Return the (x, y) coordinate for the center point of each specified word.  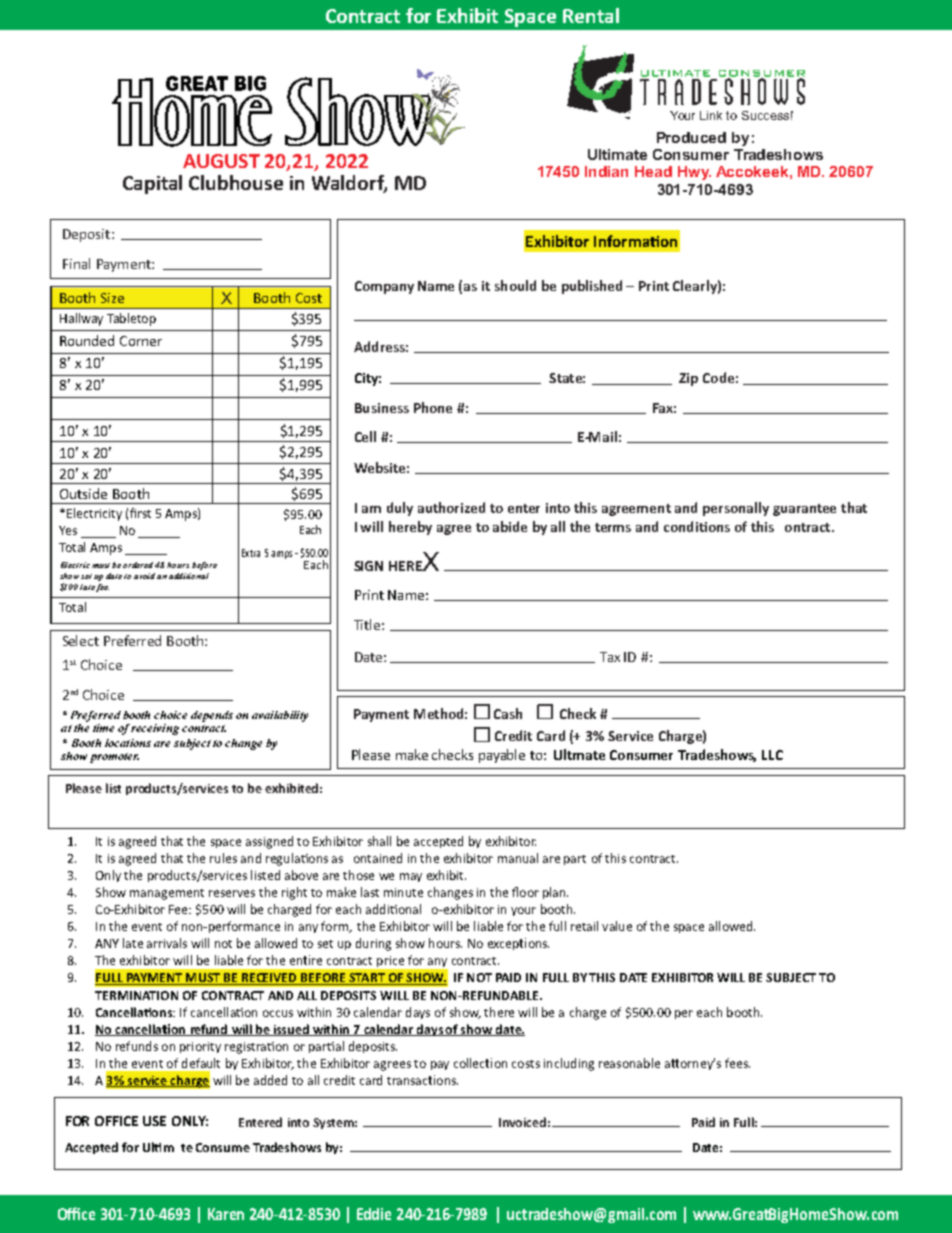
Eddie (374, 1214)
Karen (226, 1214)
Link (711, 115)
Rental (591, 15)
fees (737, 1063)
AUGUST (221, 161)
